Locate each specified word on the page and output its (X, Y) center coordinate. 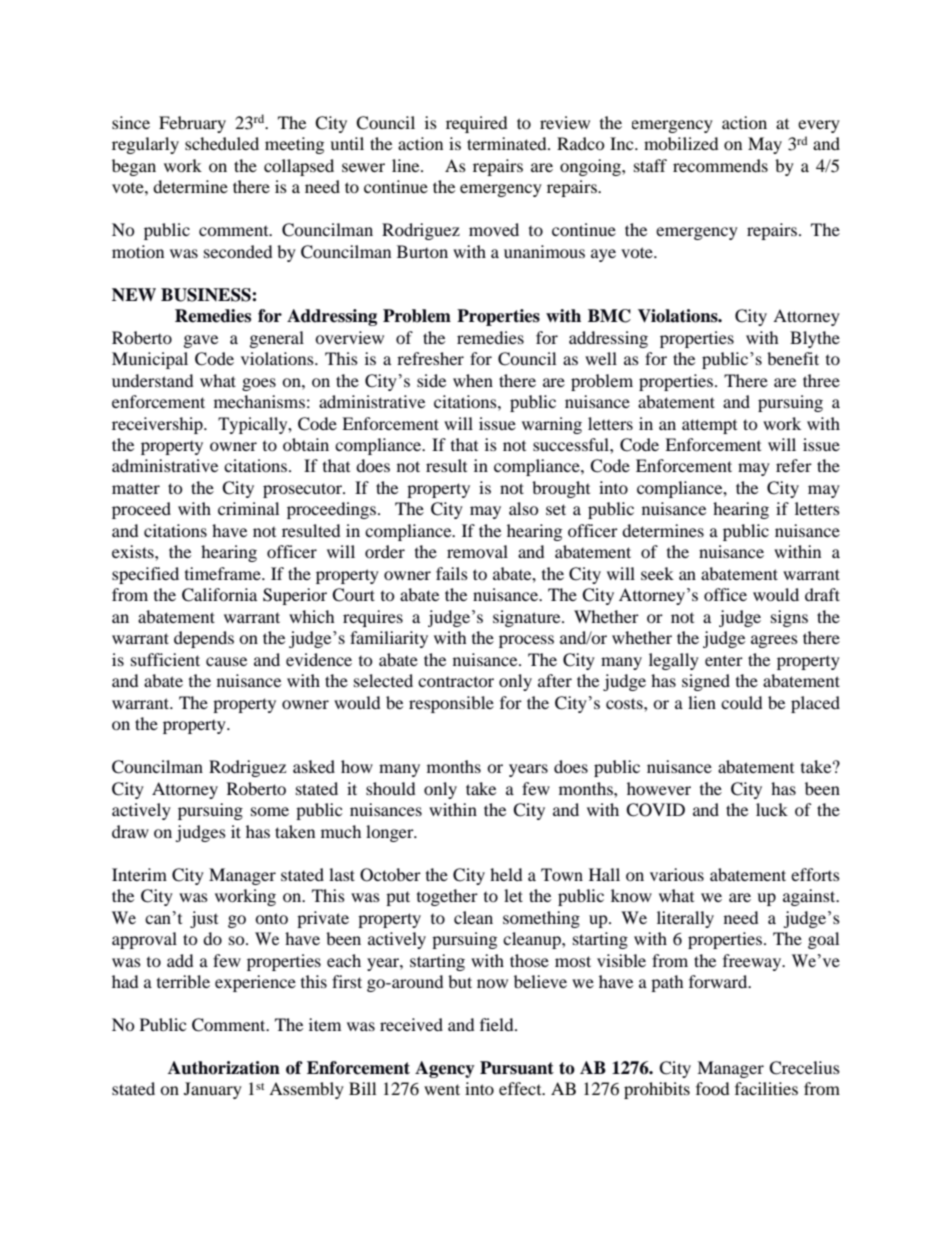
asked (314, 766)
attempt (709, 426)
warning (552, 425)
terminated (508, 143)
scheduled (222, 143)
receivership (158, 425)
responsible (451, 704)
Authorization (224, 1068)
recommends (720, 165)
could (741, 702)
